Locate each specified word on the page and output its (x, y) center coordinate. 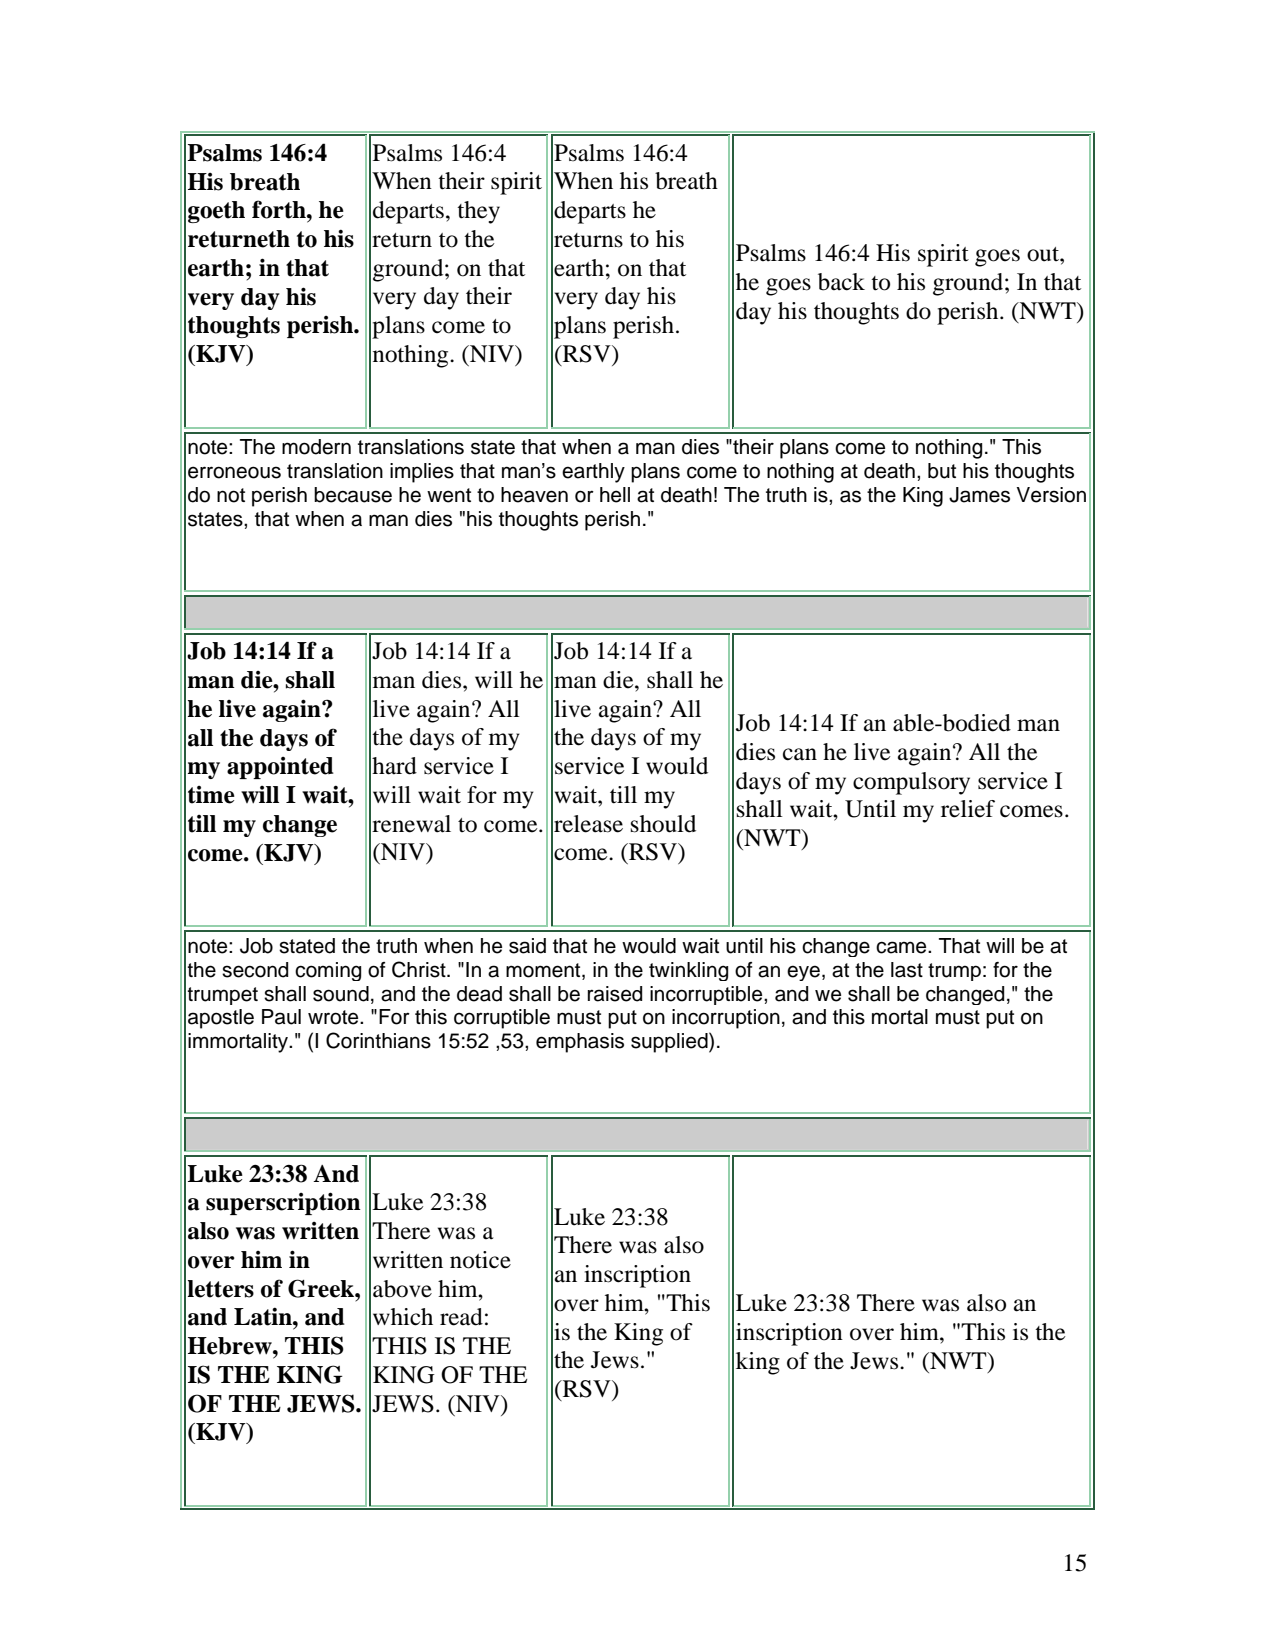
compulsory (911, 783)
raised (615, 994)
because (353, 495)
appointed (280, 768)
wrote (334, 1017)
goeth (216, 212)
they (478, 212)
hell (615, 495)
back (841, 282)
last (907, 970)
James (979, 495)
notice (480, 1260)
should (663, 824)
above (402, 1289)
